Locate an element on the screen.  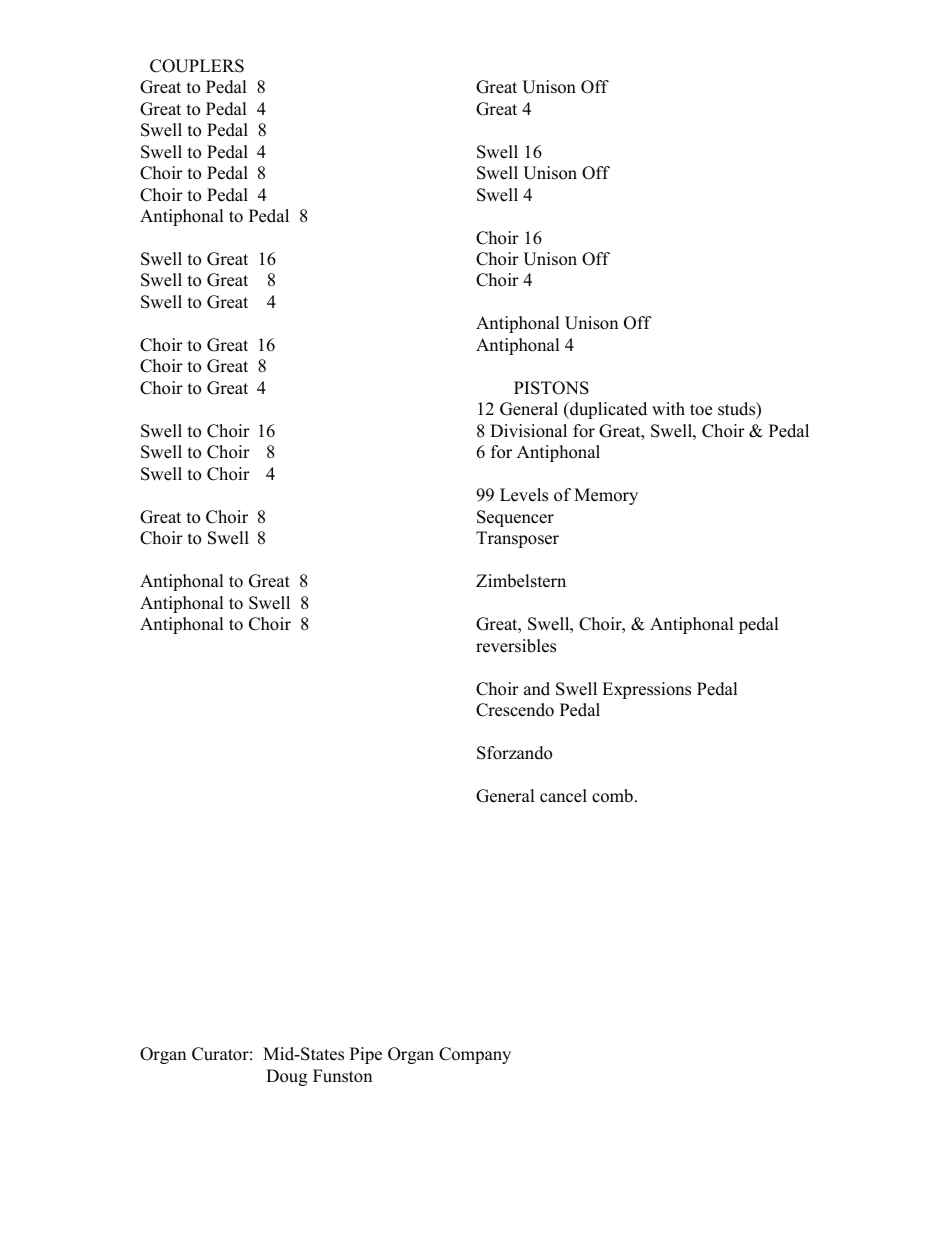
Company is located at coordinates (475, 1055).
